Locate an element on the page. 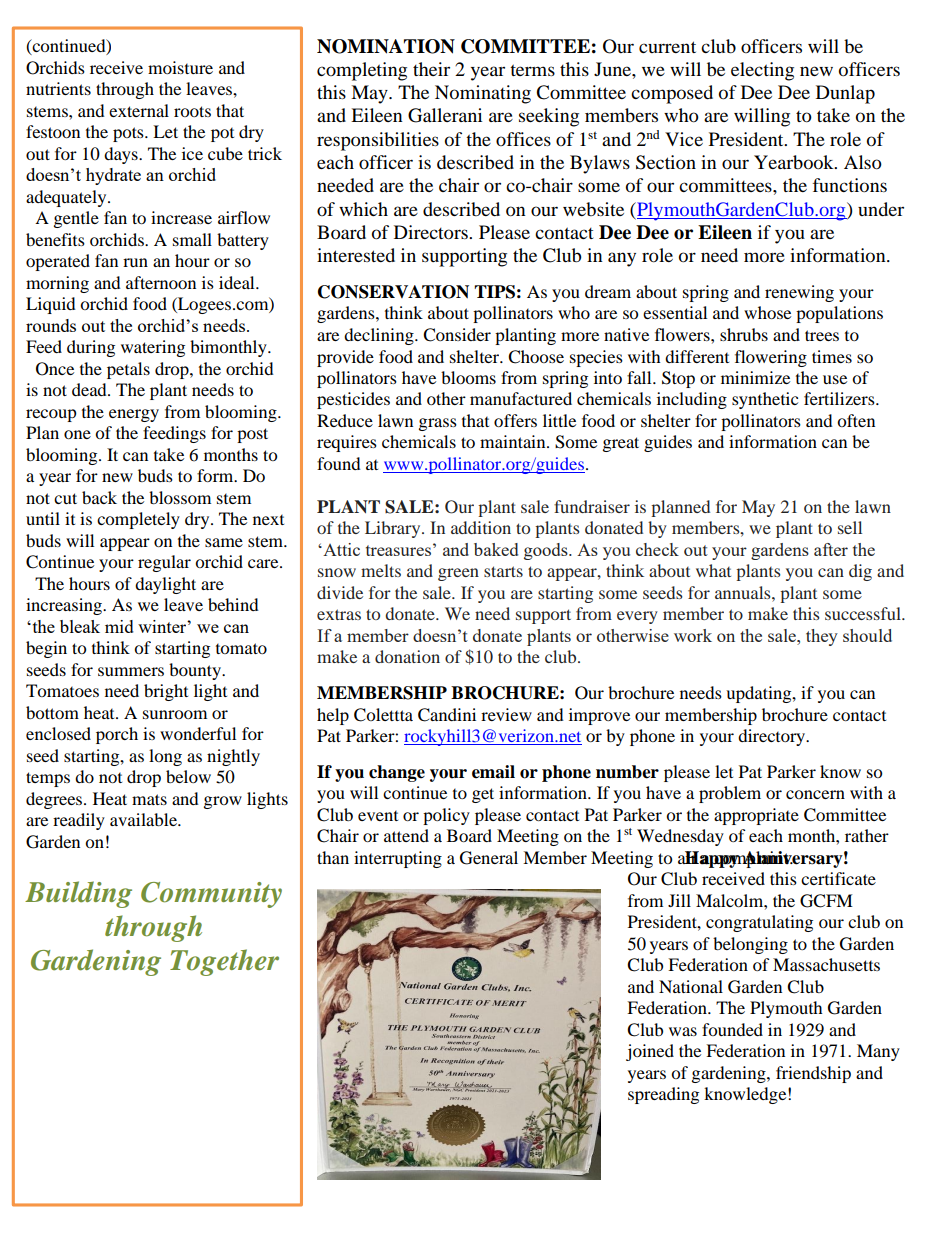 This image has width=952, height=1233. annuals is located at coordinates (744, 592).
